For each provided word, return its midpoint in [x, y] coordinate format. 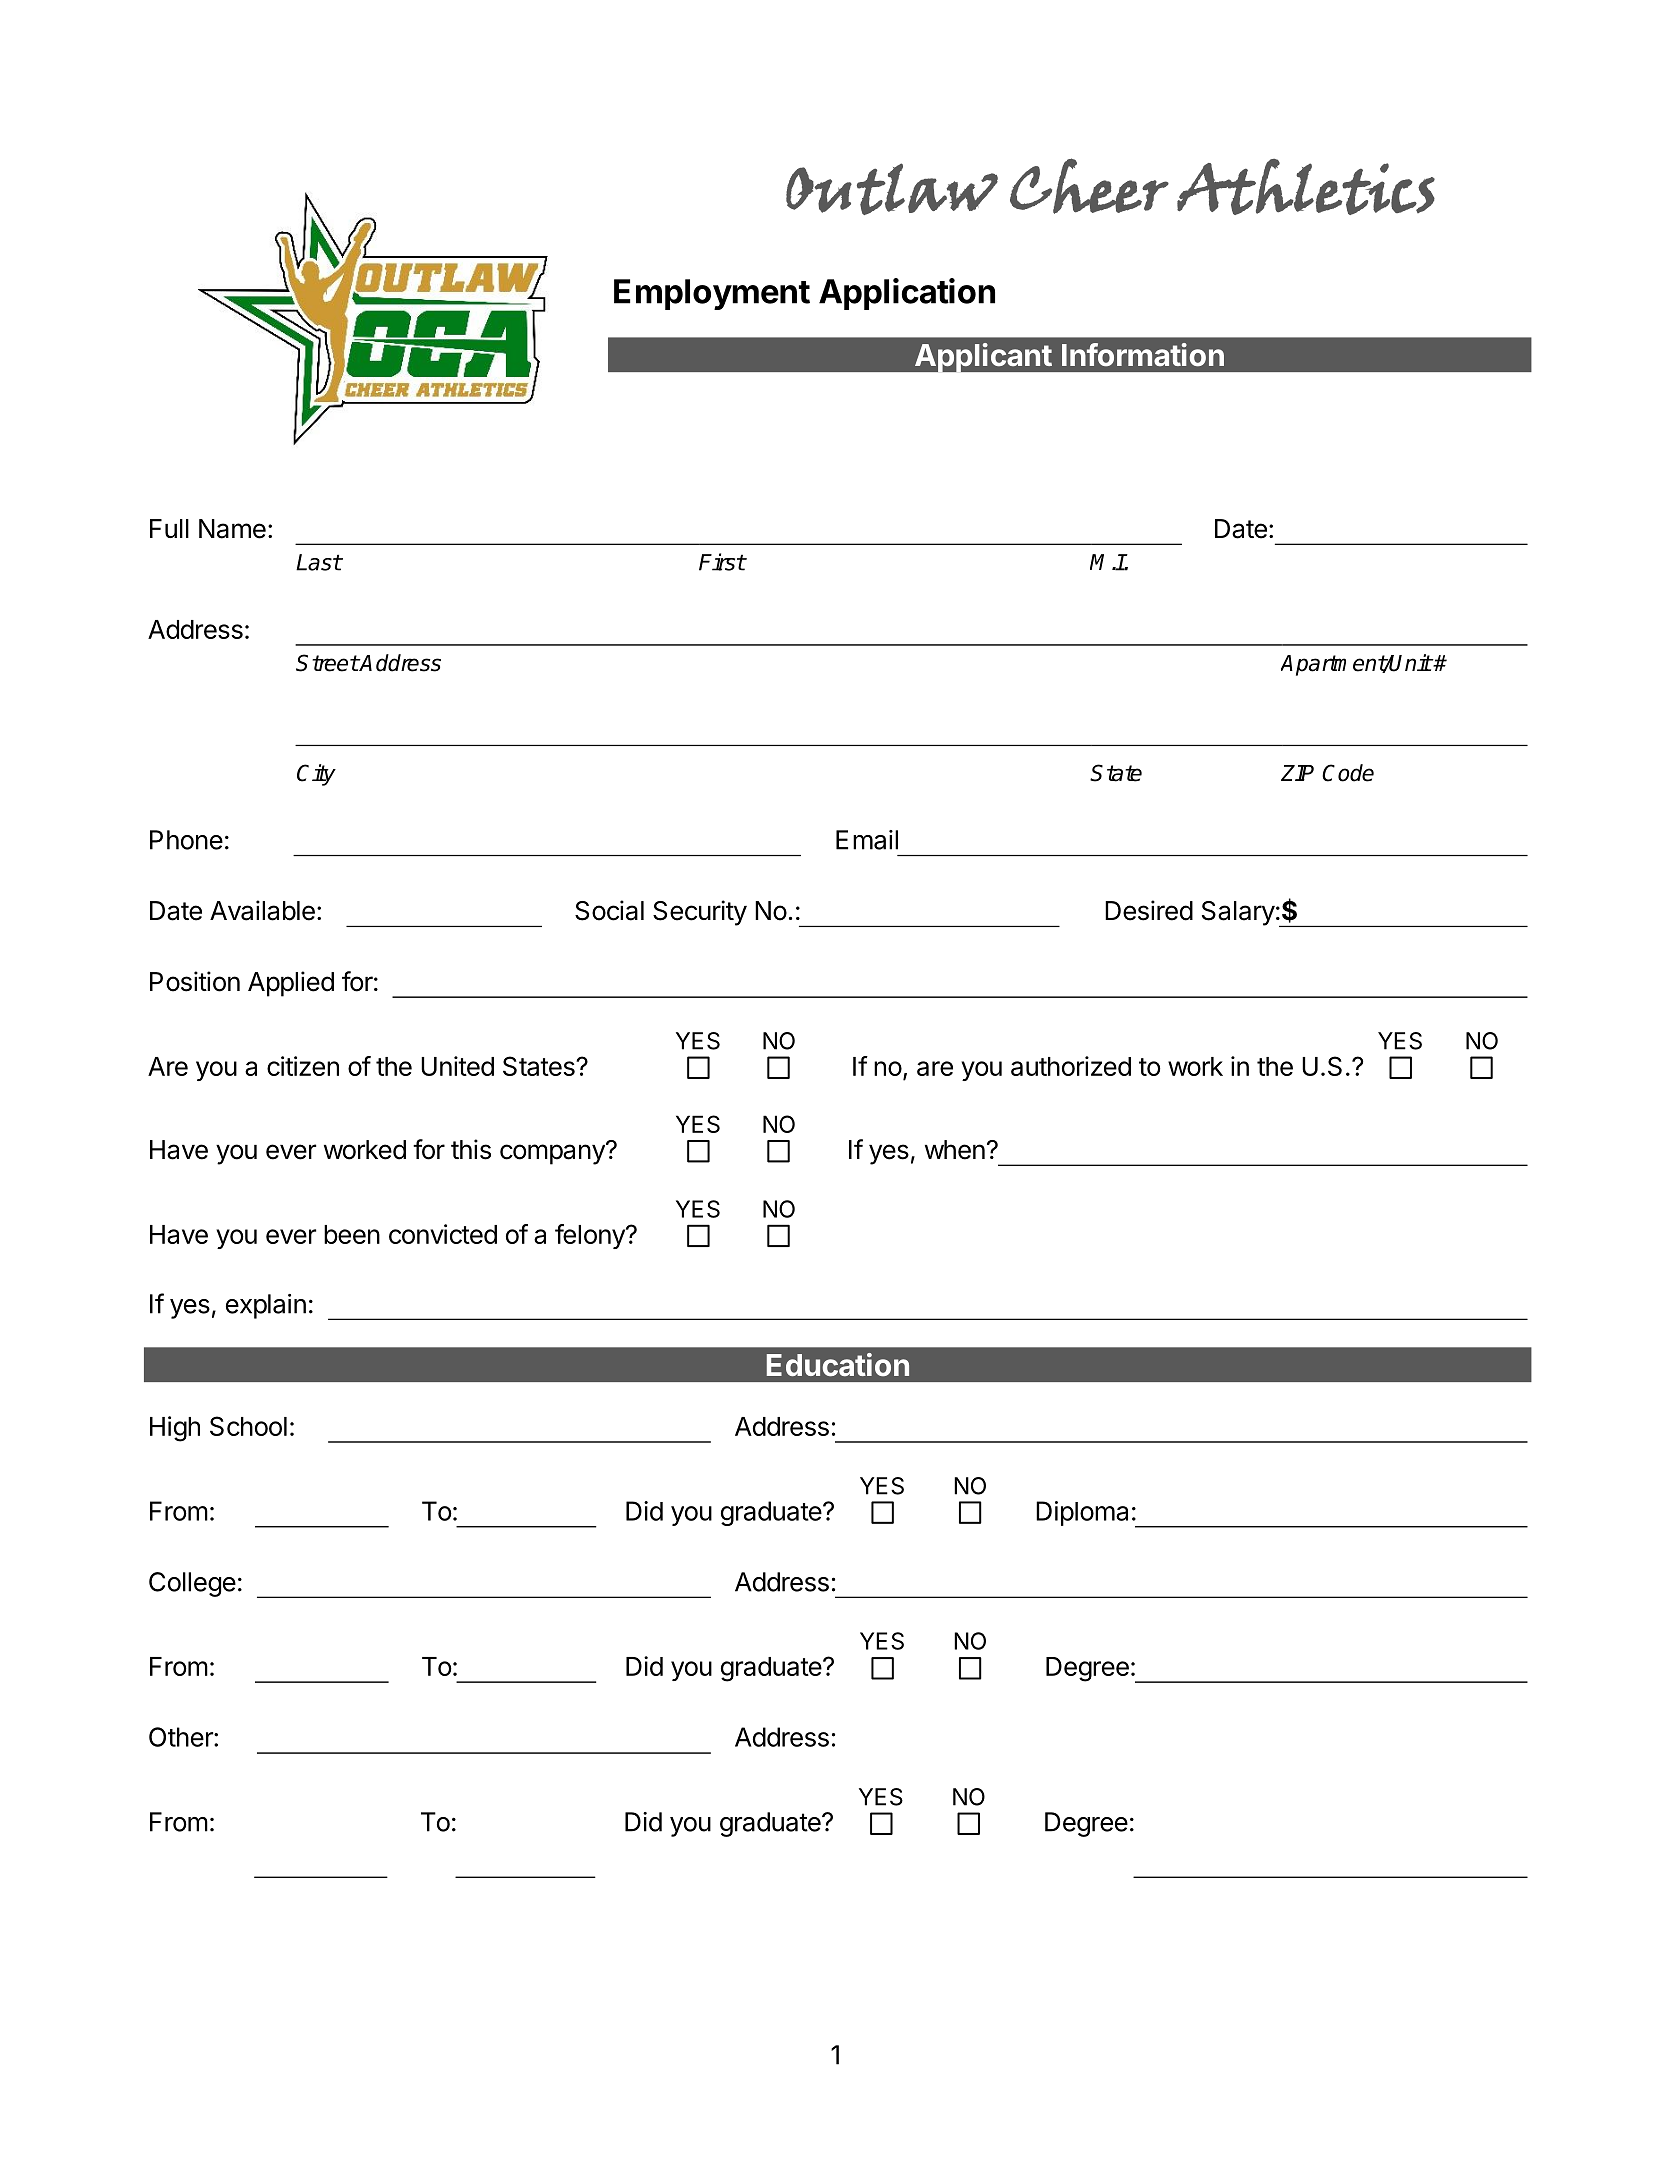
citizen [303, 1066]
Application [907, 294]
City [316, 775]
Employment [712, 294]
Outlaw [892, 189]
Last [319, 562]
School [248, 1426]
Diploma [1082, 1513]
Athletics [1306, 187]
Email [867, 840]
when [955, 1150]
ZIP [1297, 773]
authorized [1071, 1066]
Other [182, 1737]
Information [1143, 355]
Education [838, 1365]
